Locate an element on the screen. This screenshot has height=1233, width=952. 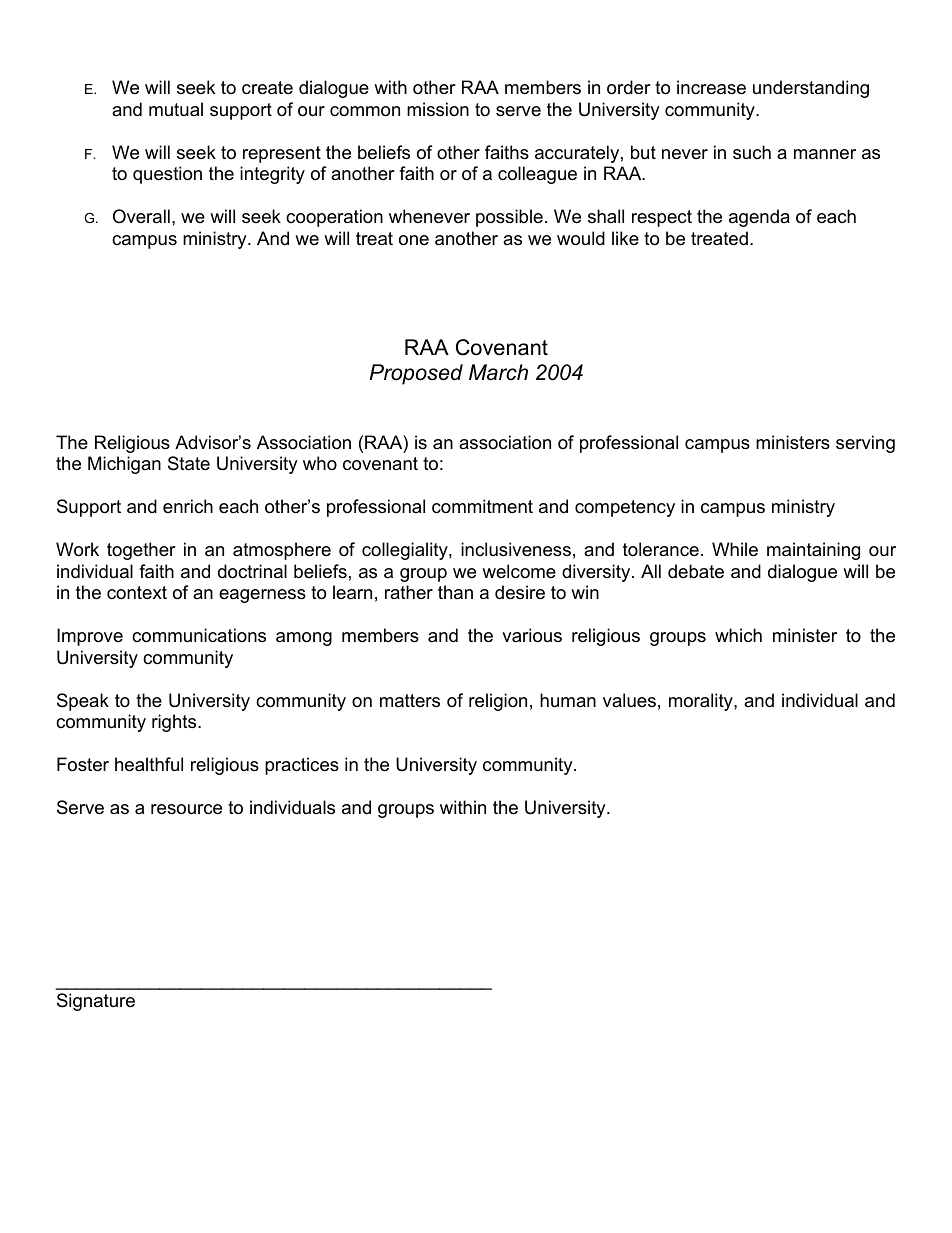
understanding is located at coordinates (811, 89).
